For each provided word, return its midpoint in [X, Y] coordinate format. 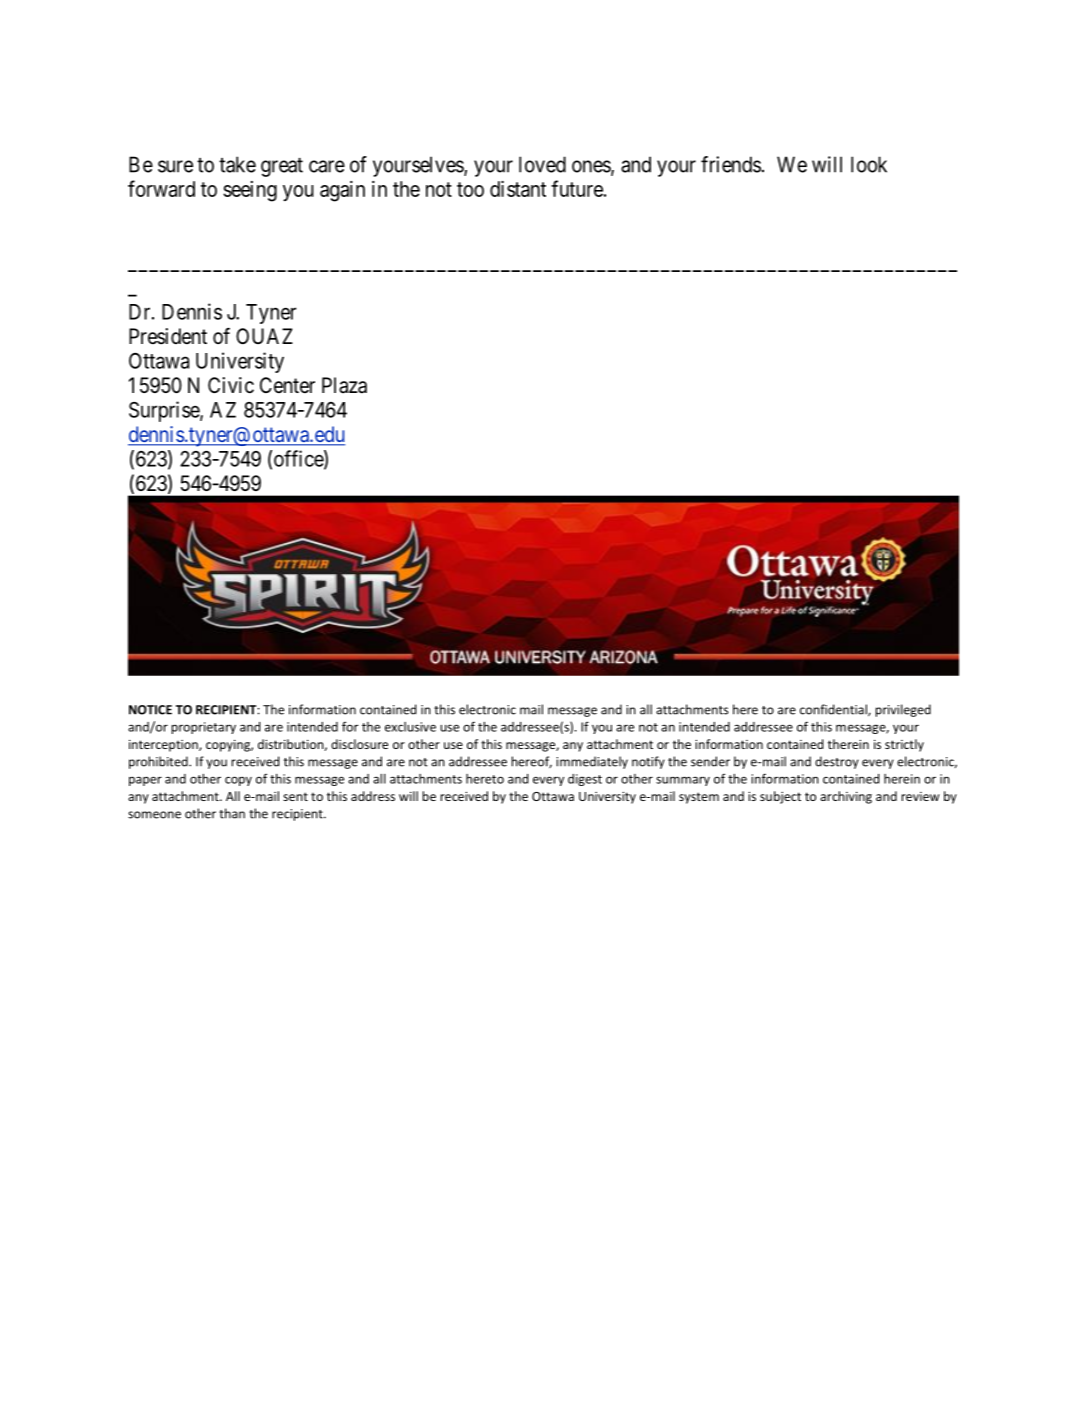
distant [518, 189]
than [232, 813]
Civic [231, 385]
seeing [250, 191]
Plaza [344, 385]
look [869, 164]
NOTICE [150, 710]
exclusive [410, 727]
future [577, 188]
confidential [834, 710]
